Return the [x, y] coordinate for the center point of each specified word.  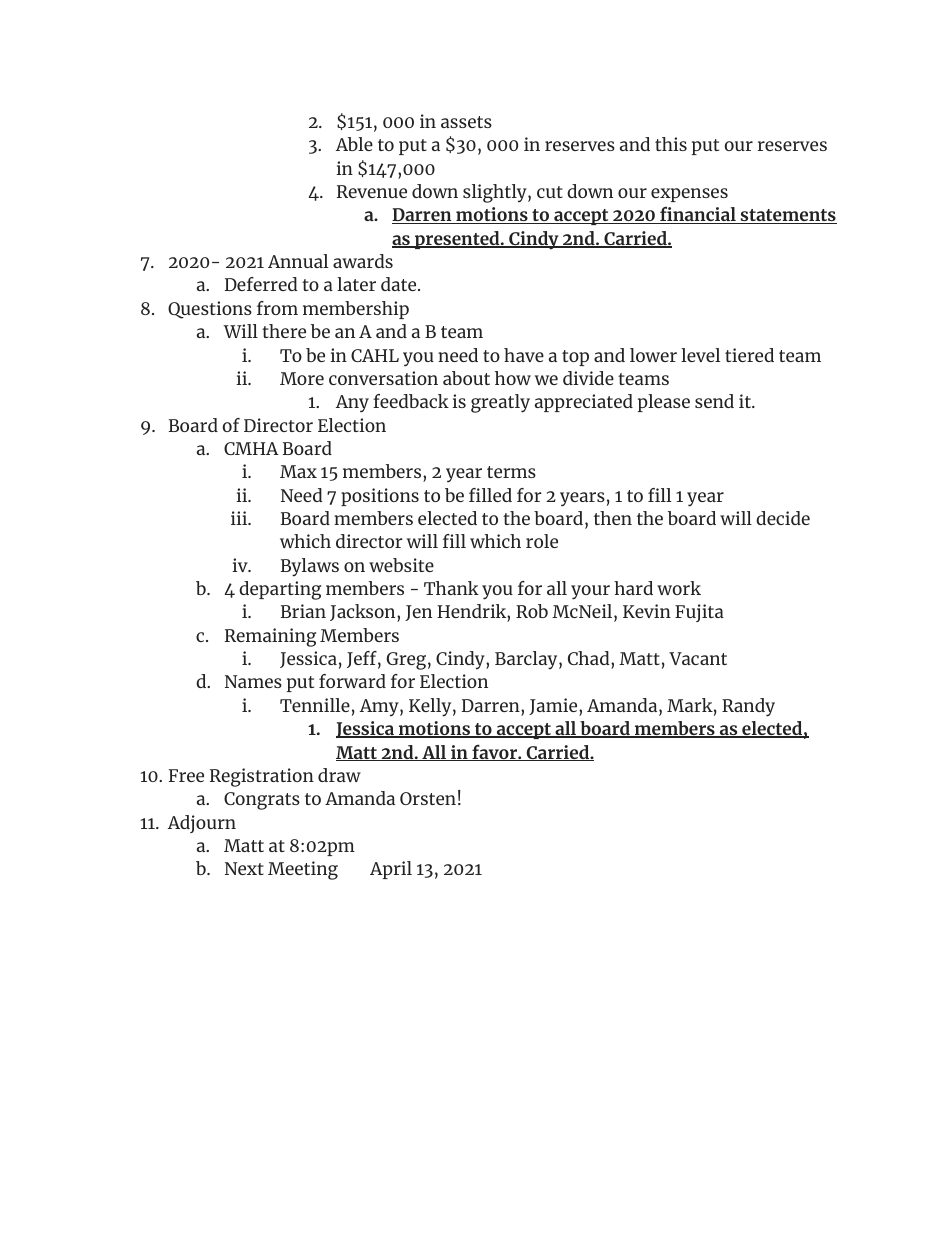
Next [244, 868]
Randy [748, 707]
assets [466, 122]
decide [783, 518]
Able [354, 144]
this [671, 144]
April [391, 870]
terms [511, 472]
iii [240, 518]
